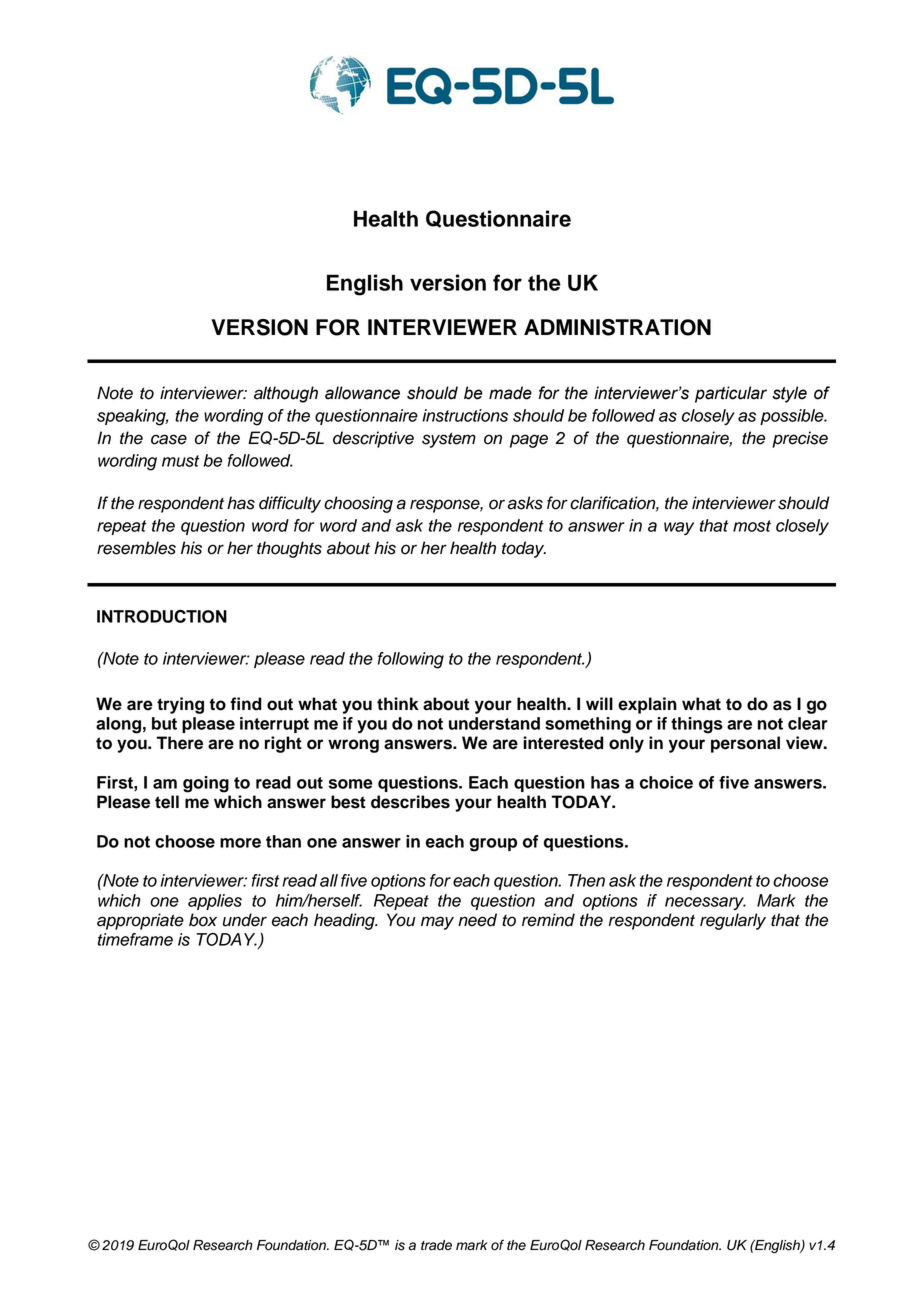  I want to click on describes, so click(410, 802).
